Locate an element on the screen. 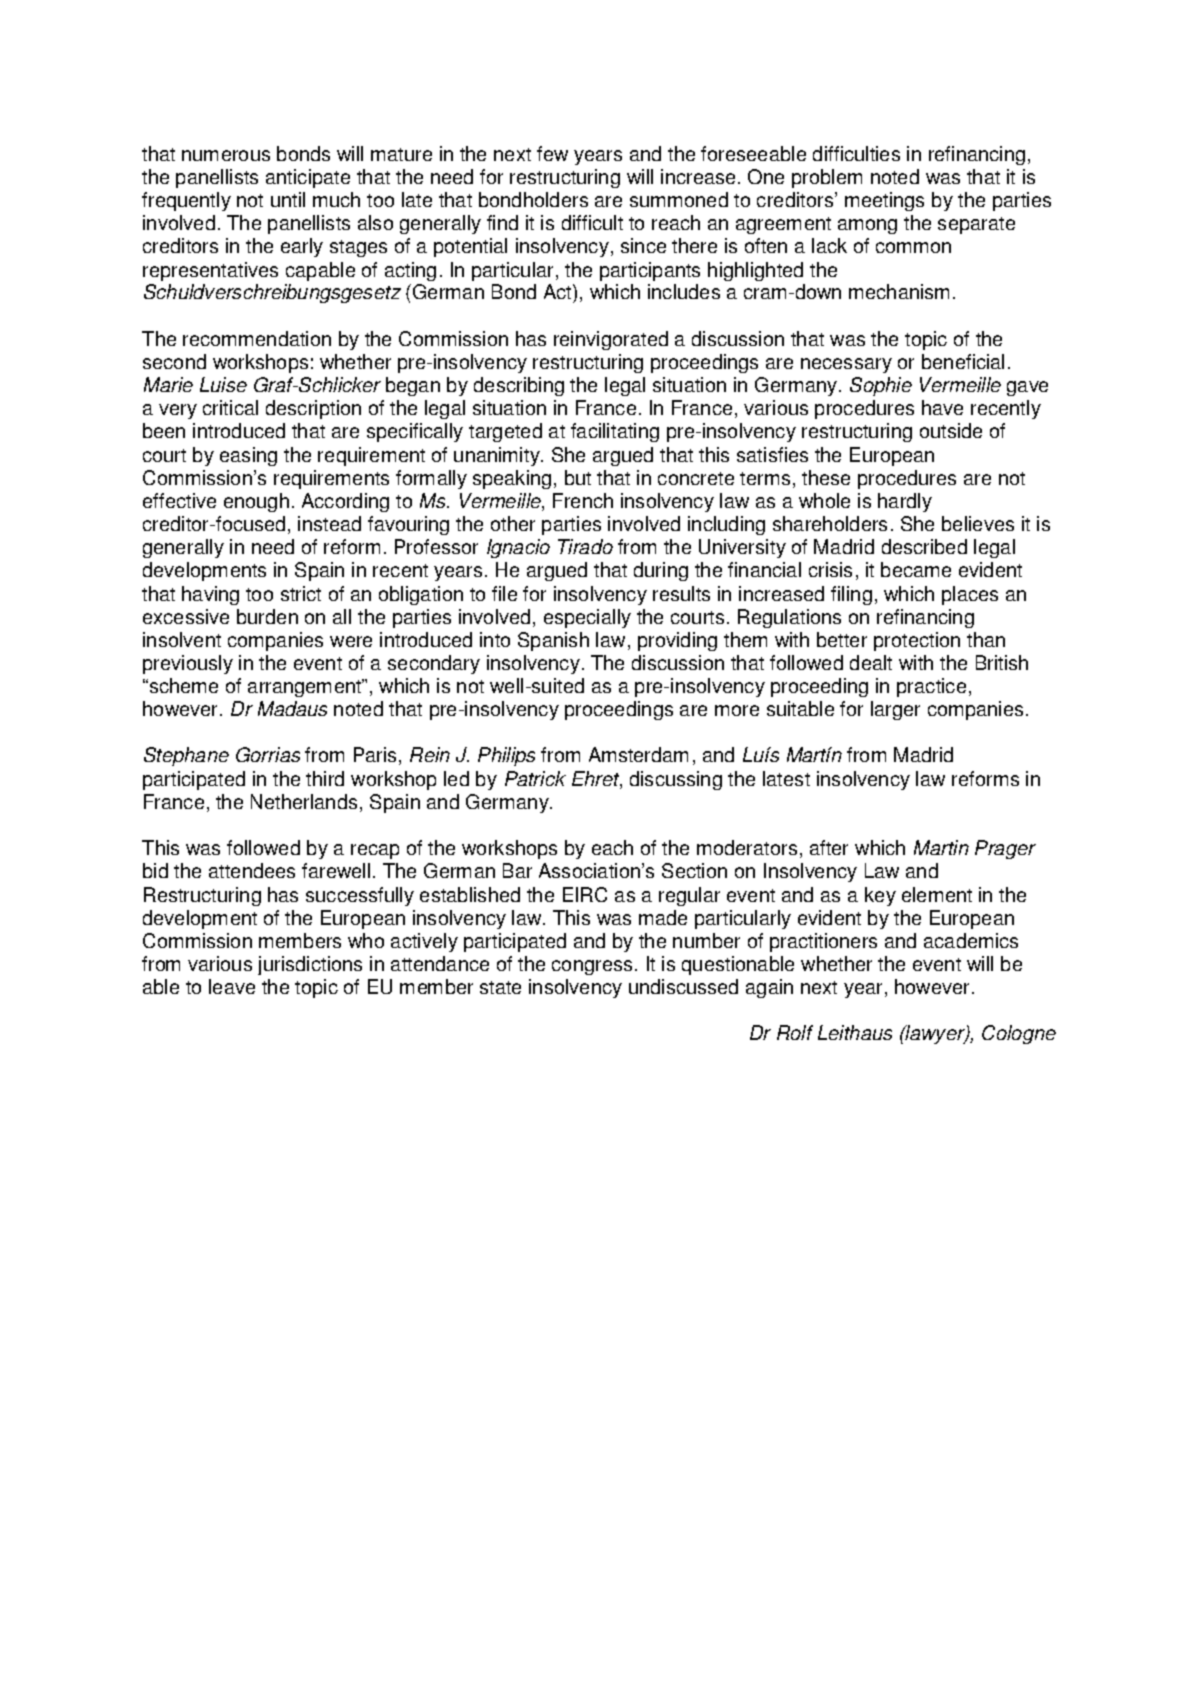 The image size is (1198, 1695). congress is located at coordinates (594, 967).
